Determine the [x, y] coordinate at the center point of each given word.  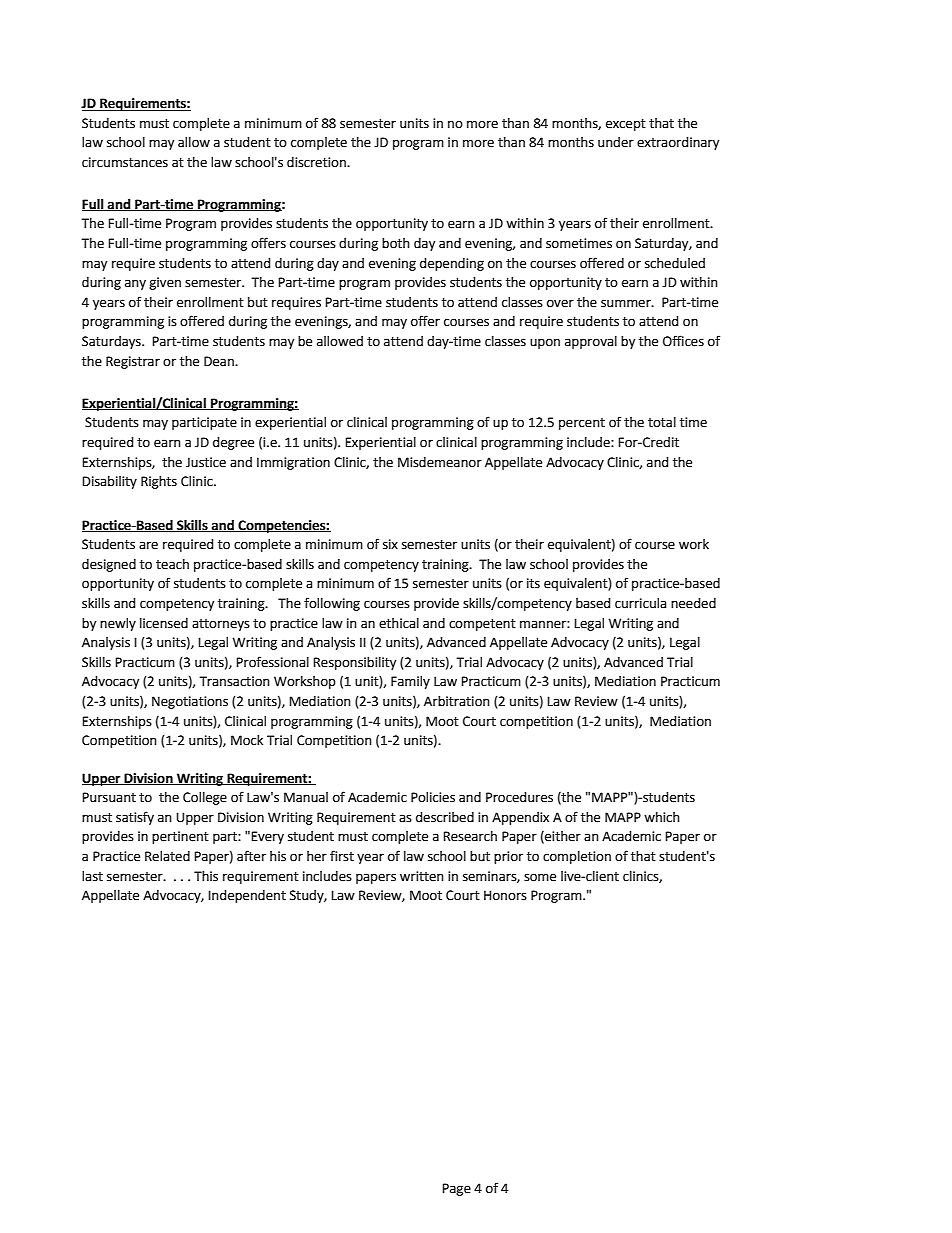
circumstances [125, 162]
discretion [317, 162]
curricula [640, 603]
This [206, 876]
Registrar [133, 362]
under [616, 142]
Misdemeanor [440, 462]
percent [582, 424]
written [422, 876]
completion [577, 857]
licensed [164, 623]
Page [456, 1189]
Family [410, 682]
